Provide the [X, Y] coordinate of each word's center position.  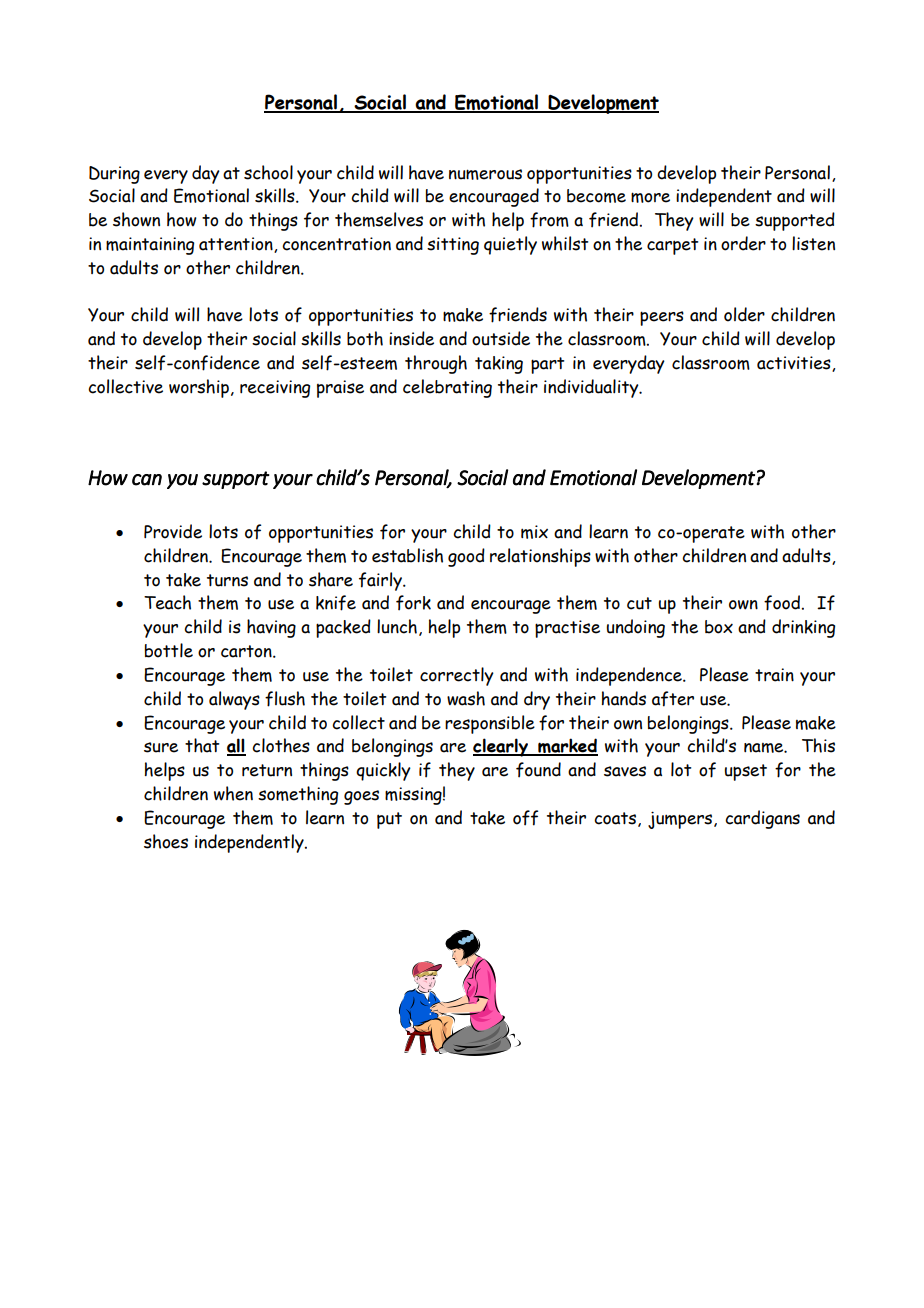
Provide [173, 531]
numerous [485, 174]
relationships [540, 557]
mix [534, 532]
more [650, 197]
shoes [166, 841]
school [268, 172]
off [525, 818]
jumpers [681, 820]
